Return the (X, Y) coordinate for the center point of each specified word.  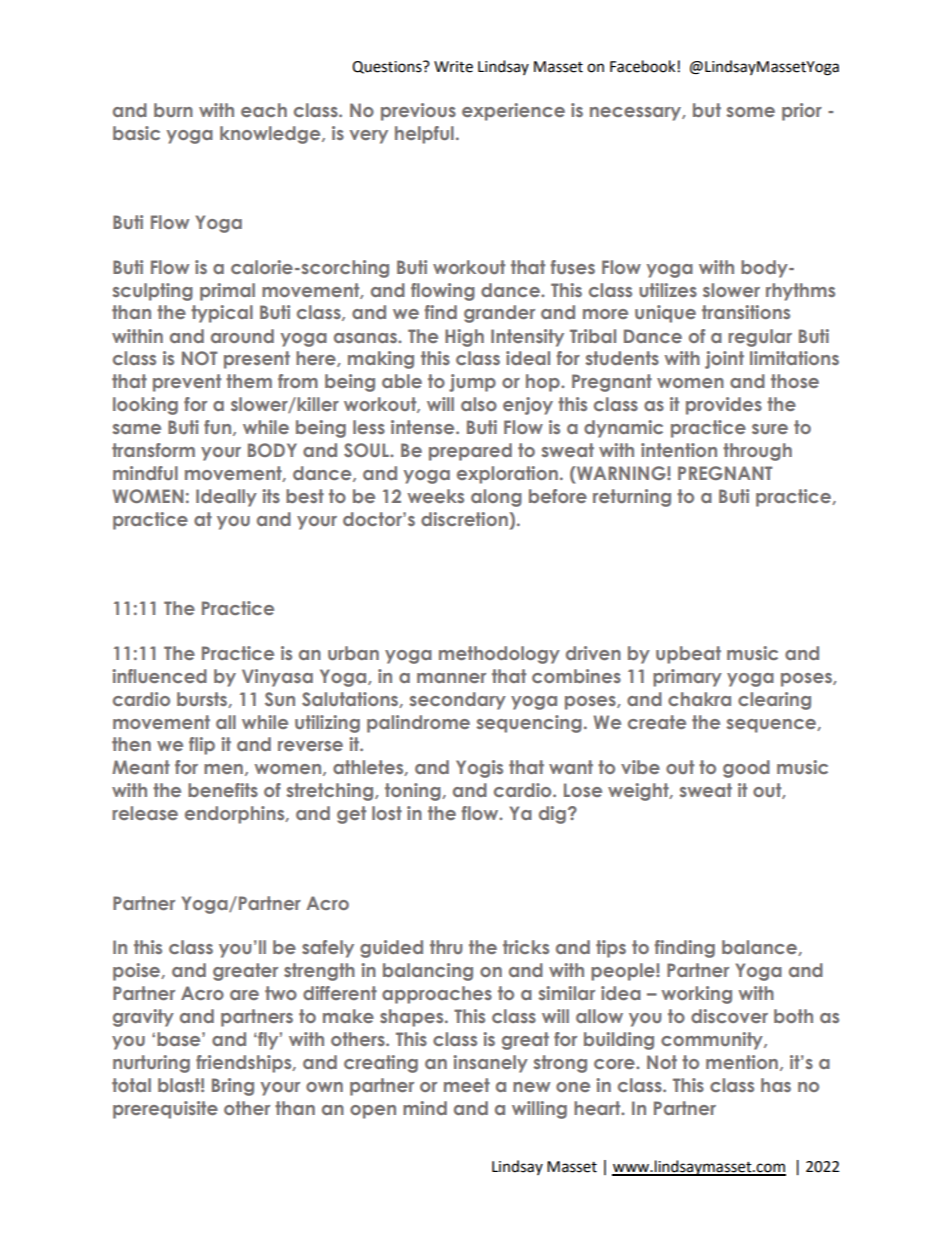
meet (467, 1085)
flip (202, 746)
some (750, 112)
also (479, 404)
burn (173, 110)
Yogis (479, 769)
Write (453, 67)
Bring (233, 1087)
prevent (187, 383)
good (746, 769)
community (713, 1041)
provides (724, 406)
